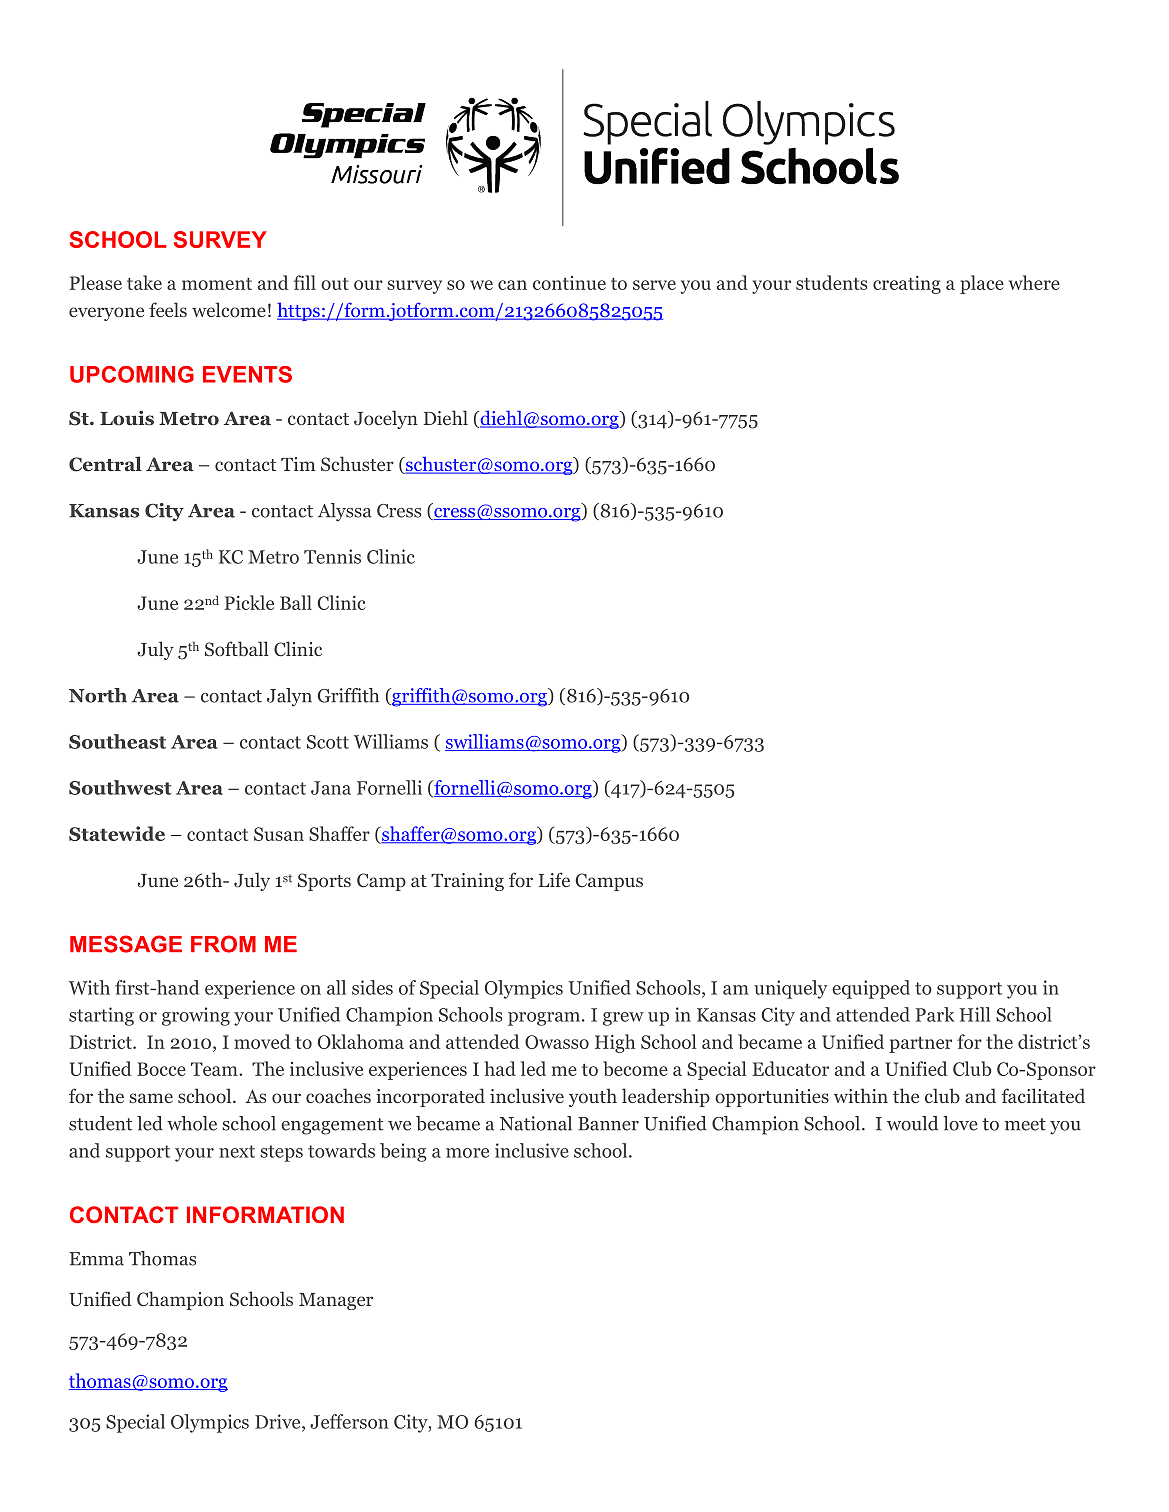  I want to click on creating, so click(907, 285).
